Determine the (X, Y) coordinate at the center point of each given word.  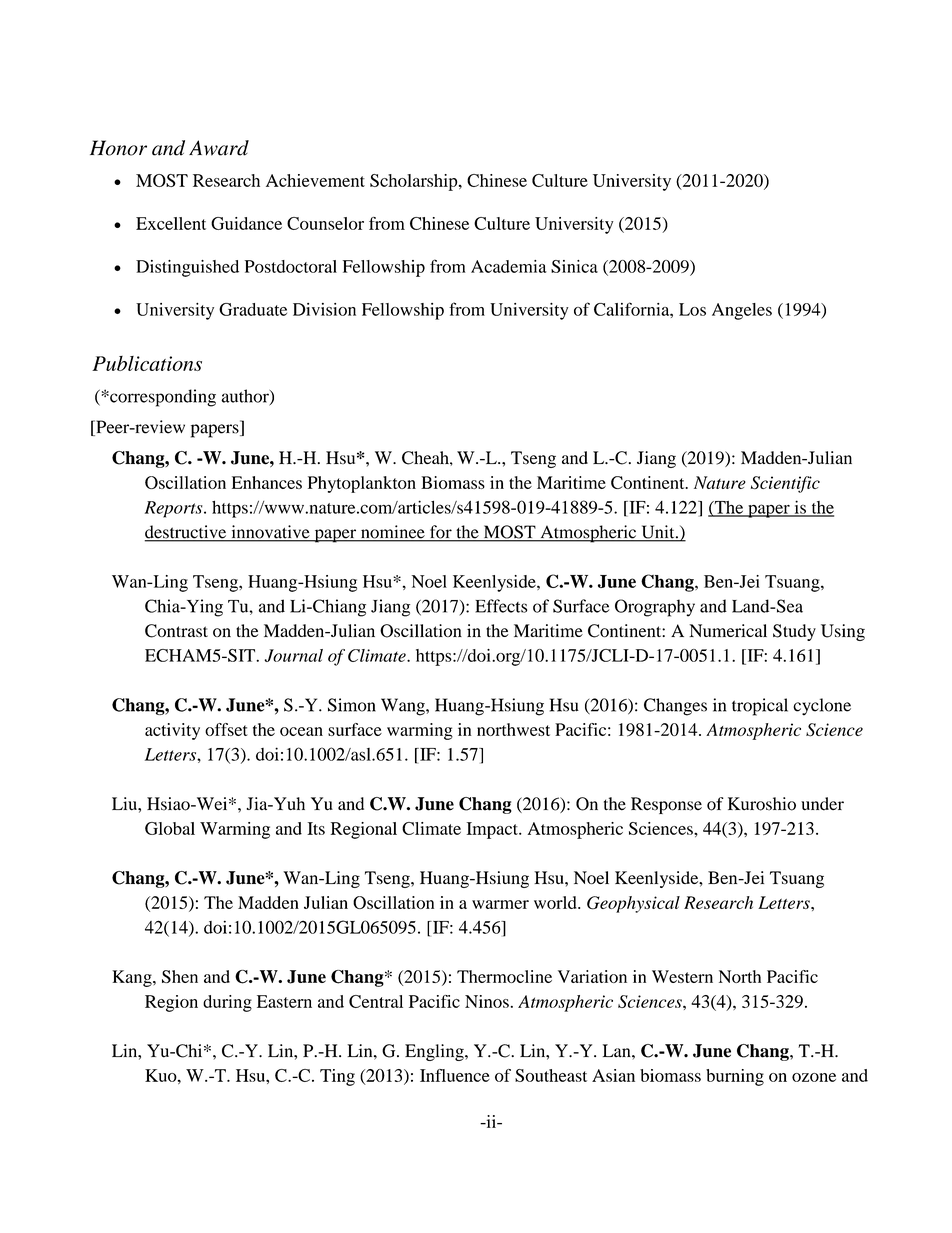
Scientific (785, 484)
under (822, 804)
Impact (493, 830)
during (227, 1003)
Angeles (742, 311)
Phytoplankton (362, 484)
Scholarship (415, 182)
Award (219, 148)
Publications (147, 363)
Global (170, 828)
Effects (501, 606)
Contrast (176, 631)
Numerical (728, 630)
